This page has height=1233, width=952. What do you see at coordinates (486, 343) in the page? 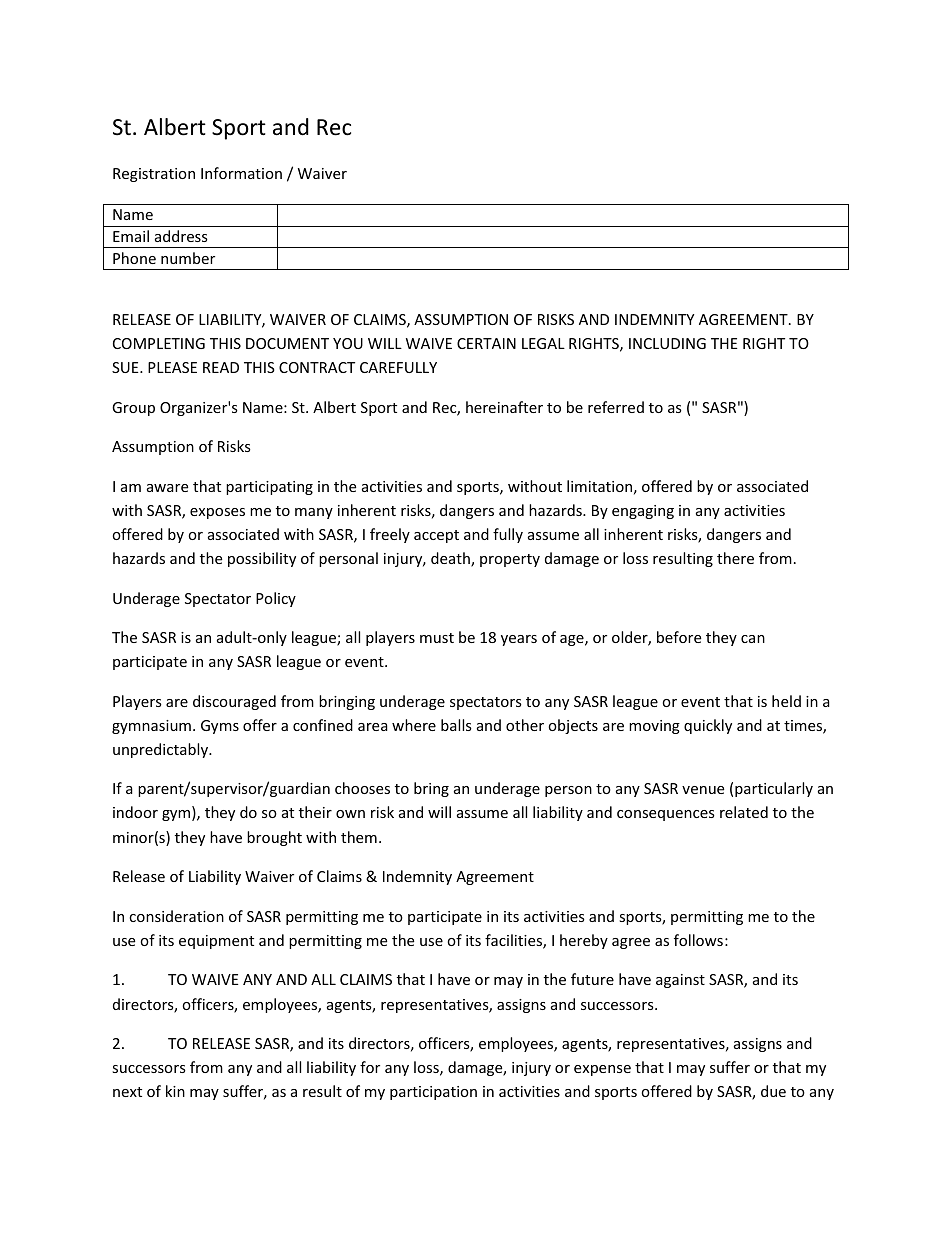
I see `CERTAIN` at bounding box center [486, 343].
